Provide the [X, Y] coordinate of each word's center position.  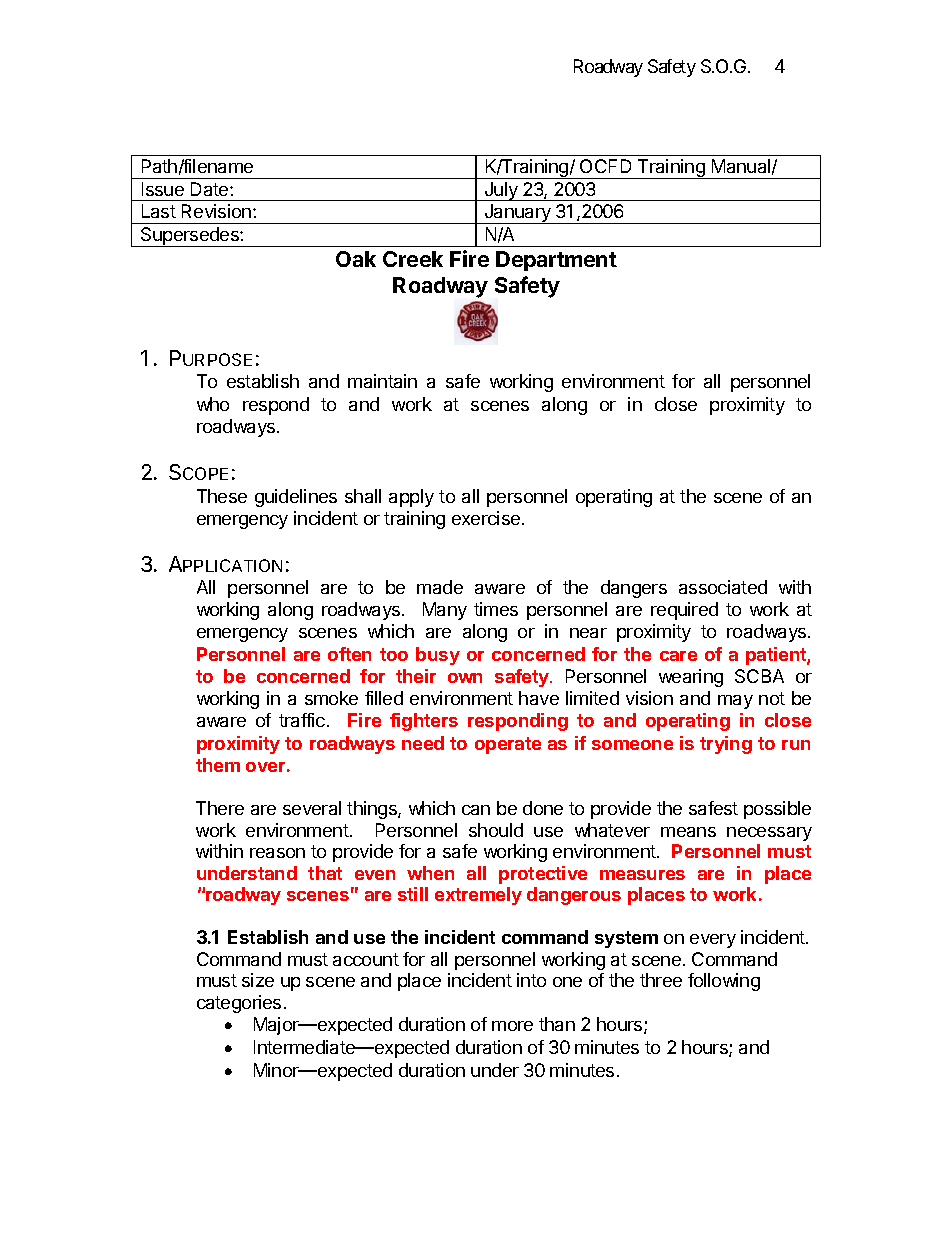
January [517, 214]
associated [723, 587]
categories [239, 1004]
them [218, 765]
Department [556, 261]
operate [508, 745]
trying [726, 745]
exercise [486, 518]
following [724, 982]
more [512, 1026]
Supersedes [189, 237]
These [222, 496]
